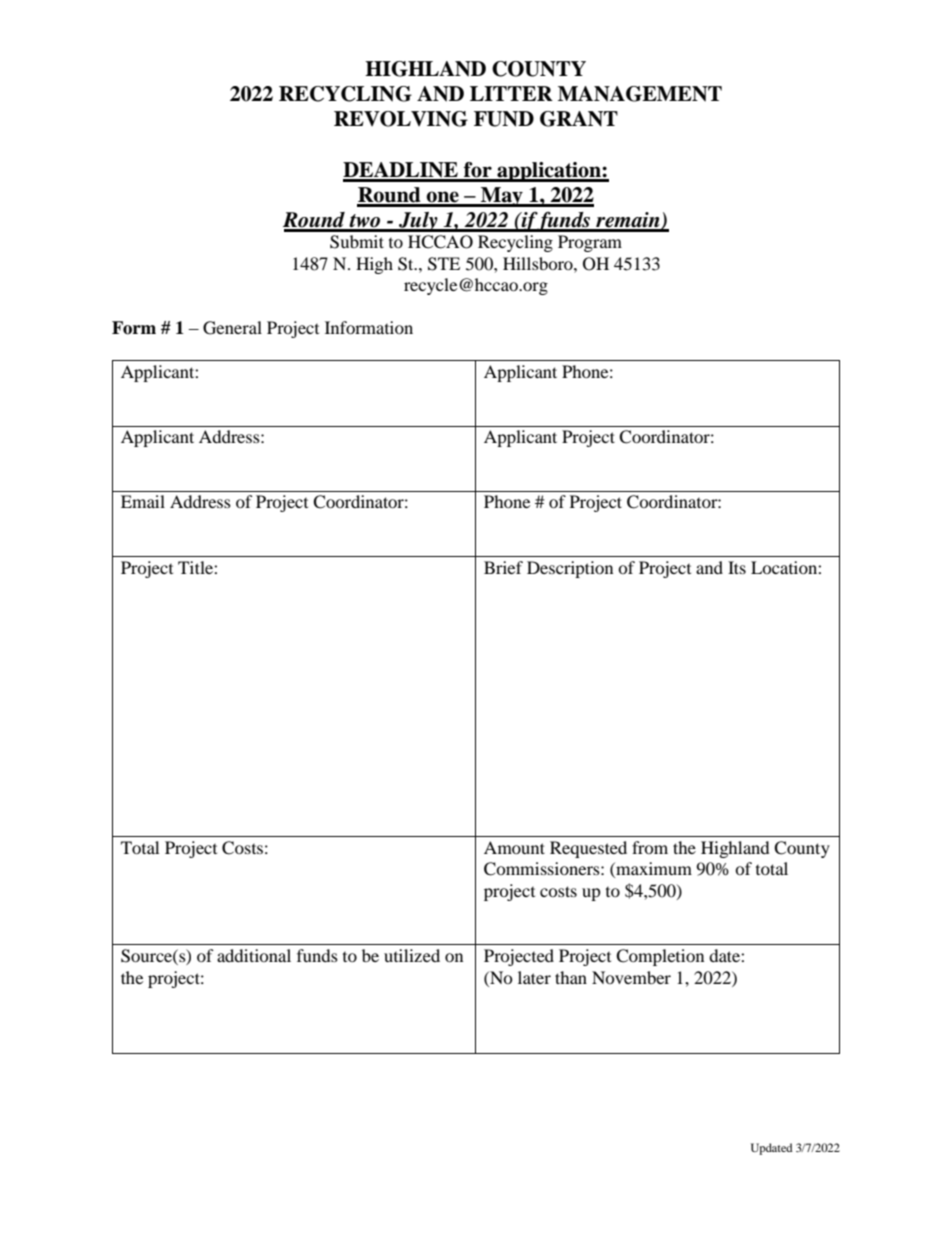 The height and width of the document is (1233, 952). What do you see at coordinates (254, 955) in the document?
I see `additional` at bounding box center [254, 955].
